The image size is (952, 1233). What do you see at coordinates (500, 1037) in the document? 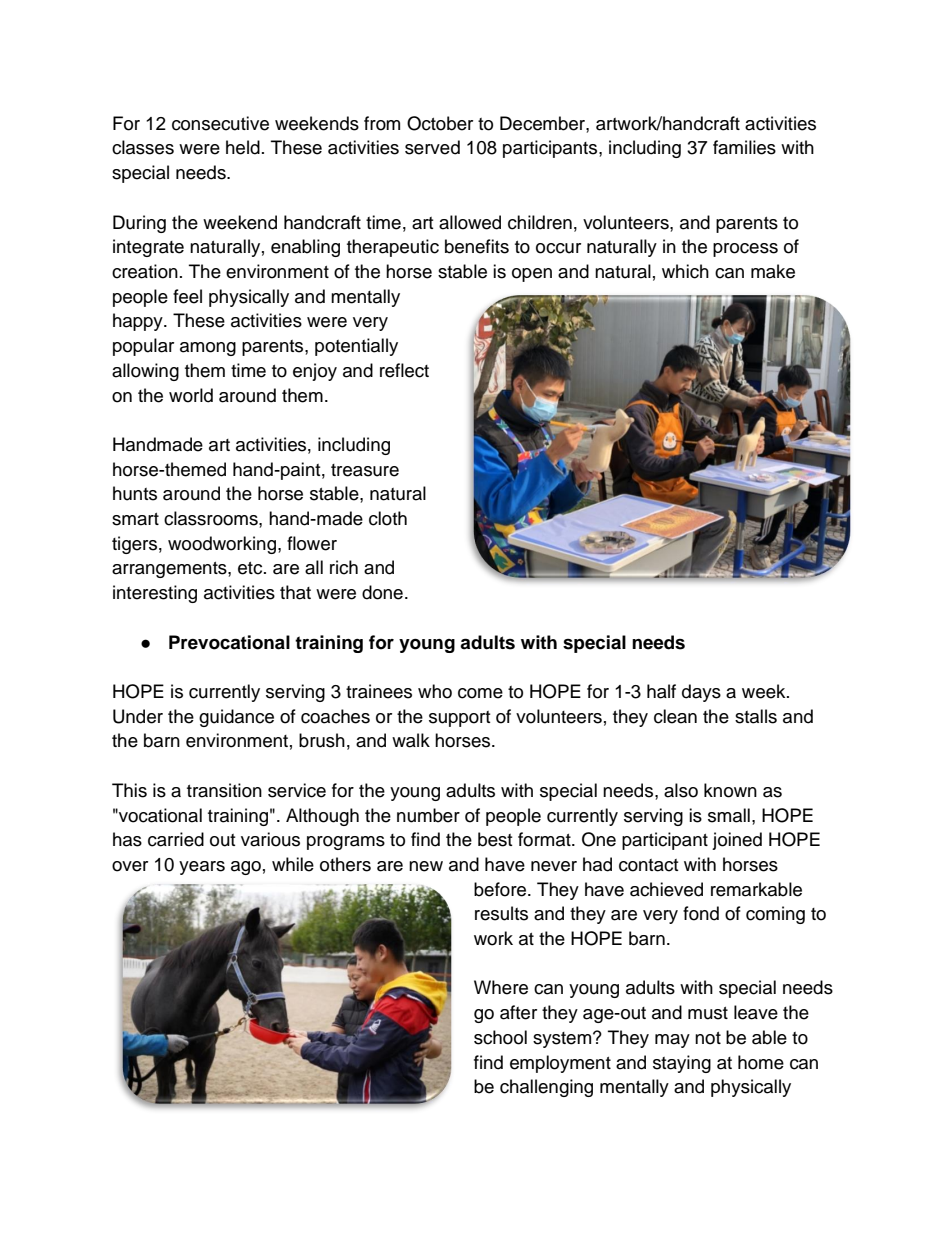
I see `school` at bounding box center [500, 1037].
